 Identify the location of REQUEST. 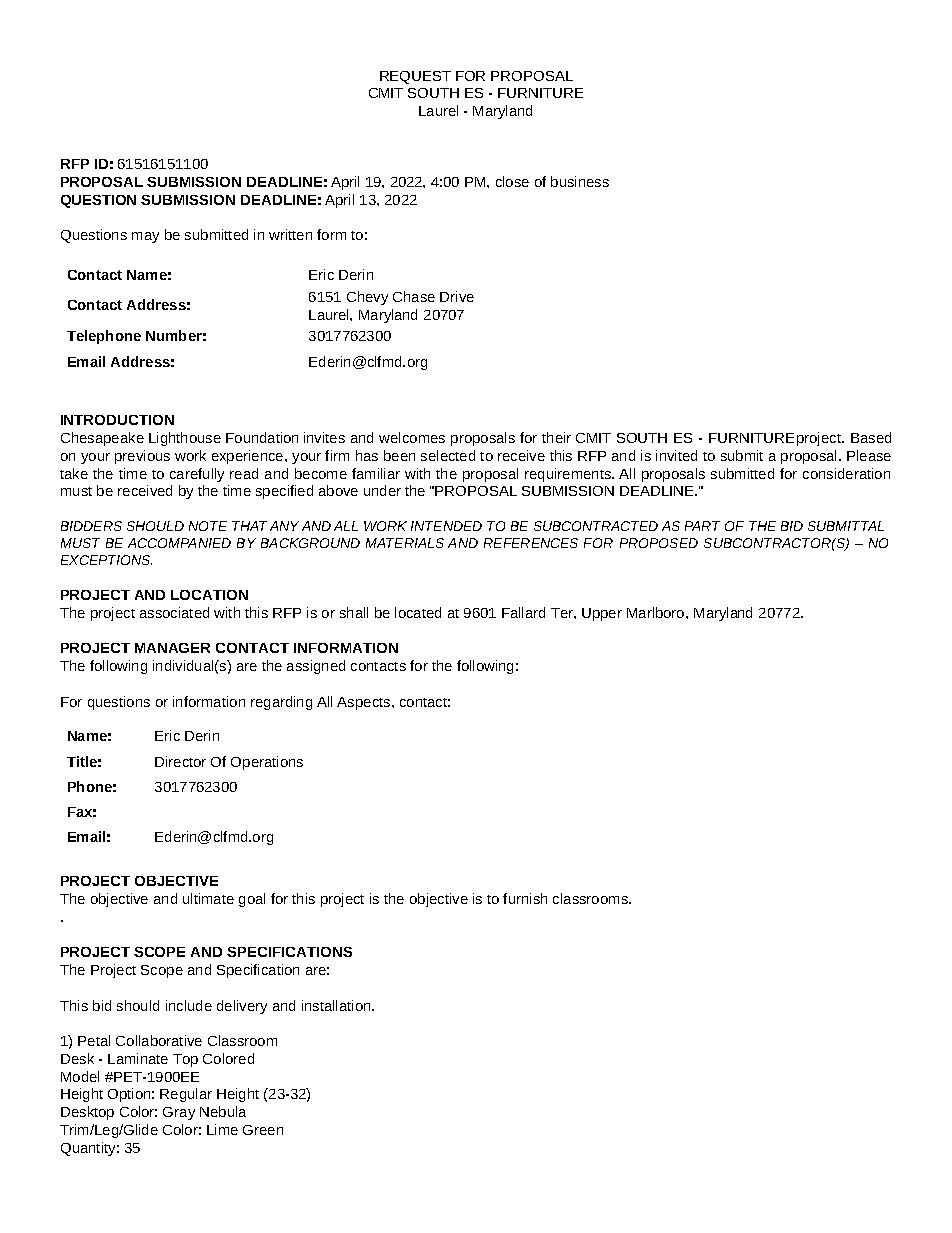
(415, 77).
